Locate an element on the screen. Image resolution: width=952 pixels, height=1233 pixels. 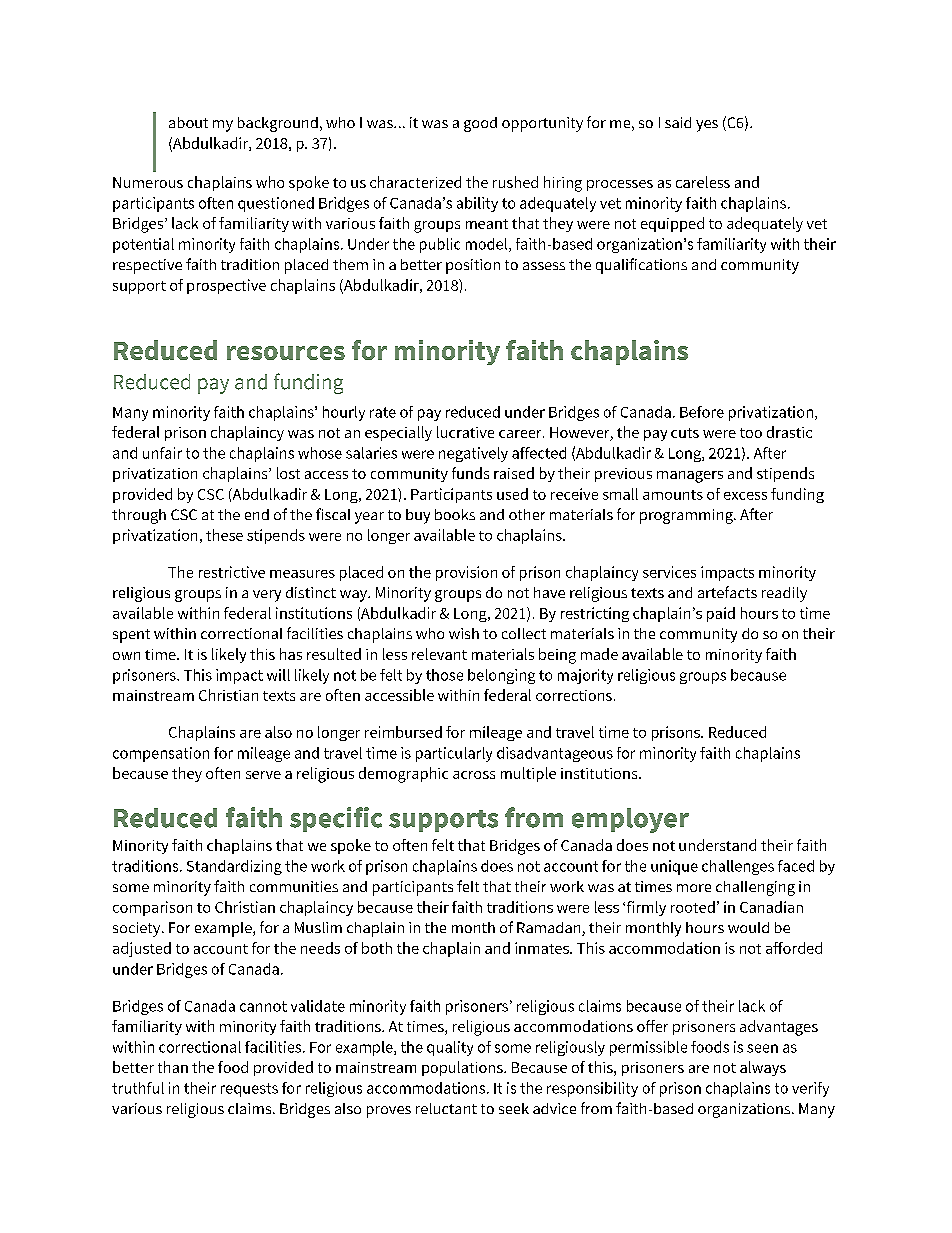
than is located at coordinates (173, 1067).
